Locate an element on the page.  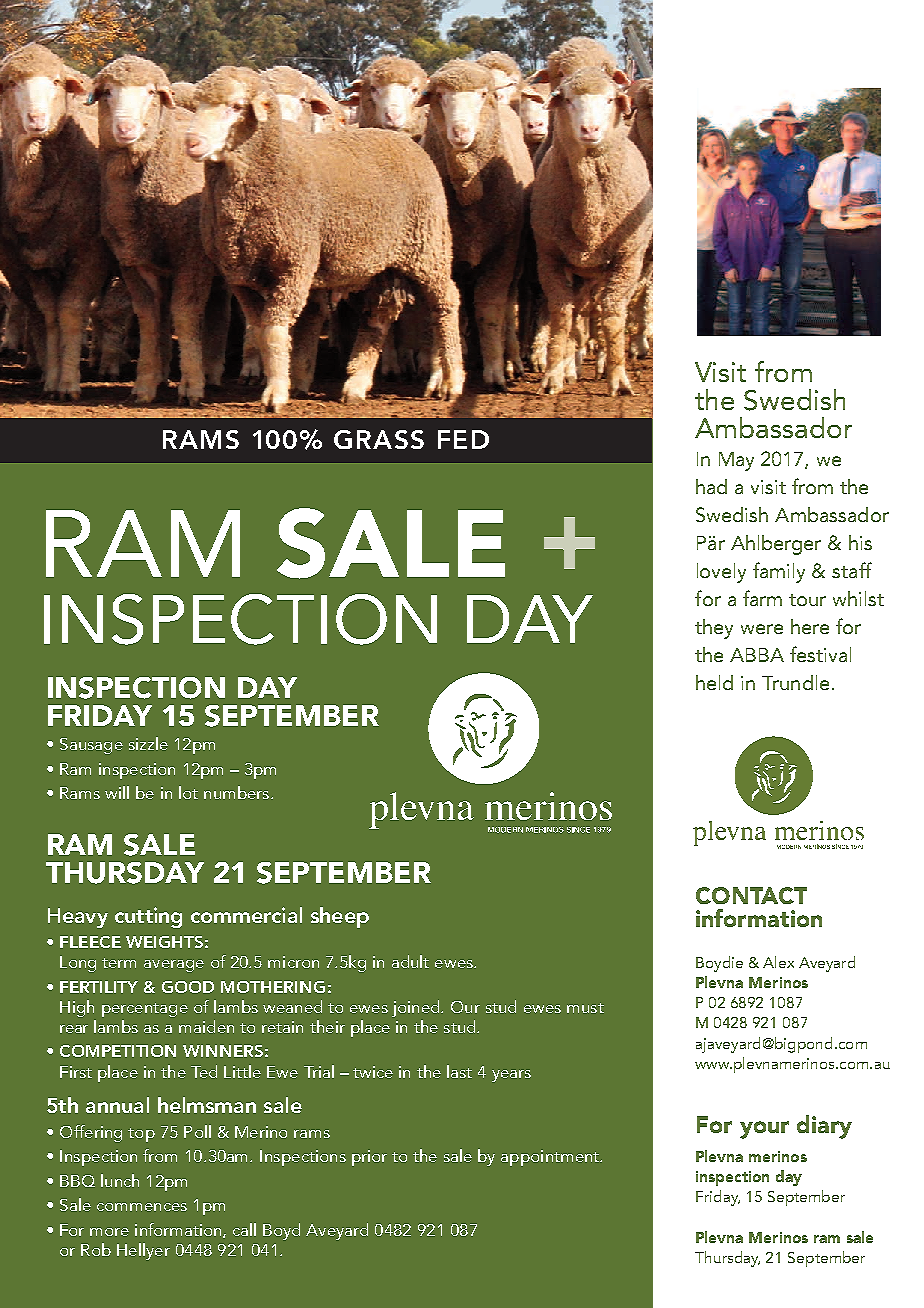
Trundle is located at coordinates (795, 682).
